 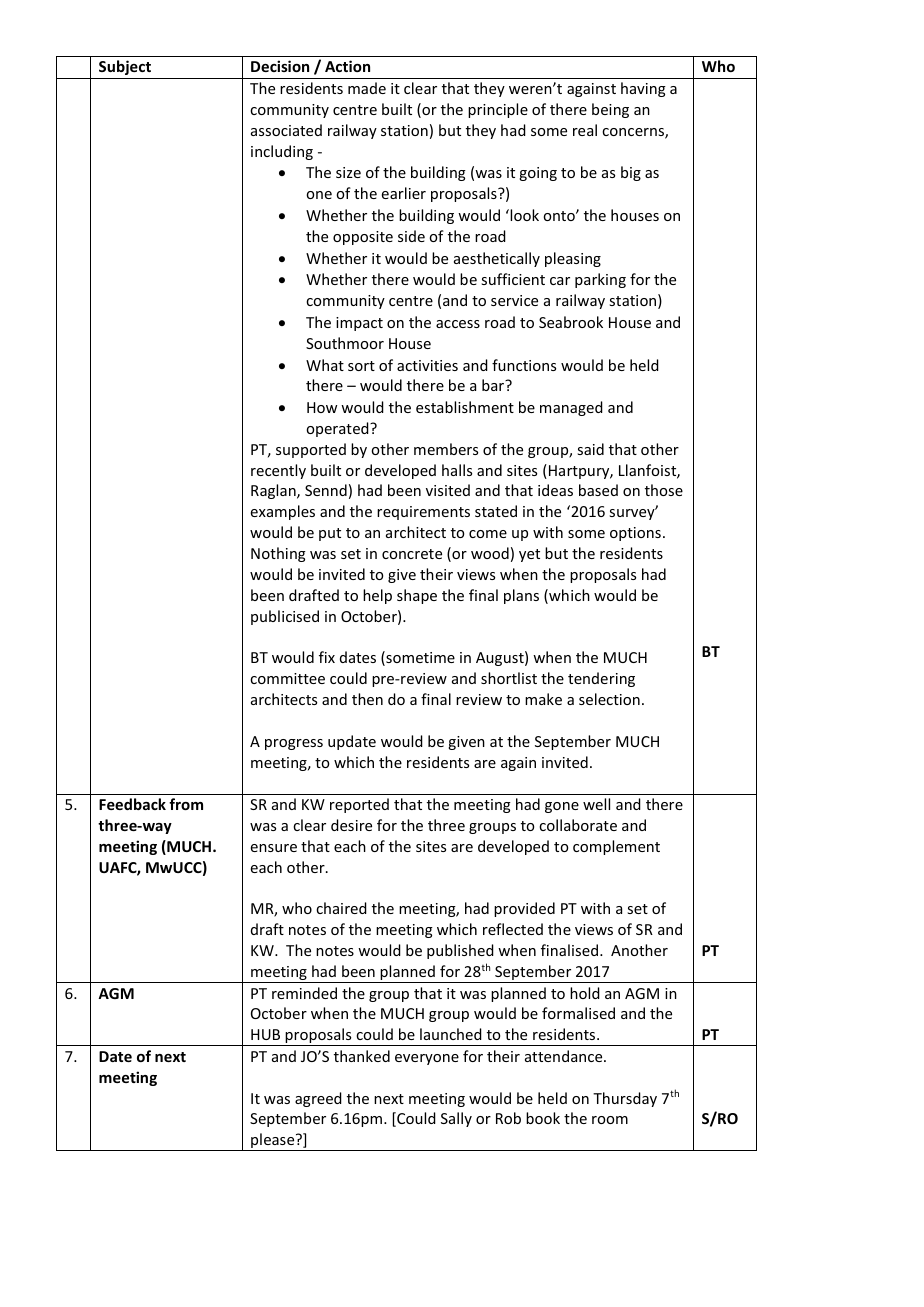 I want to click on based, so click(x=598, y=490).
